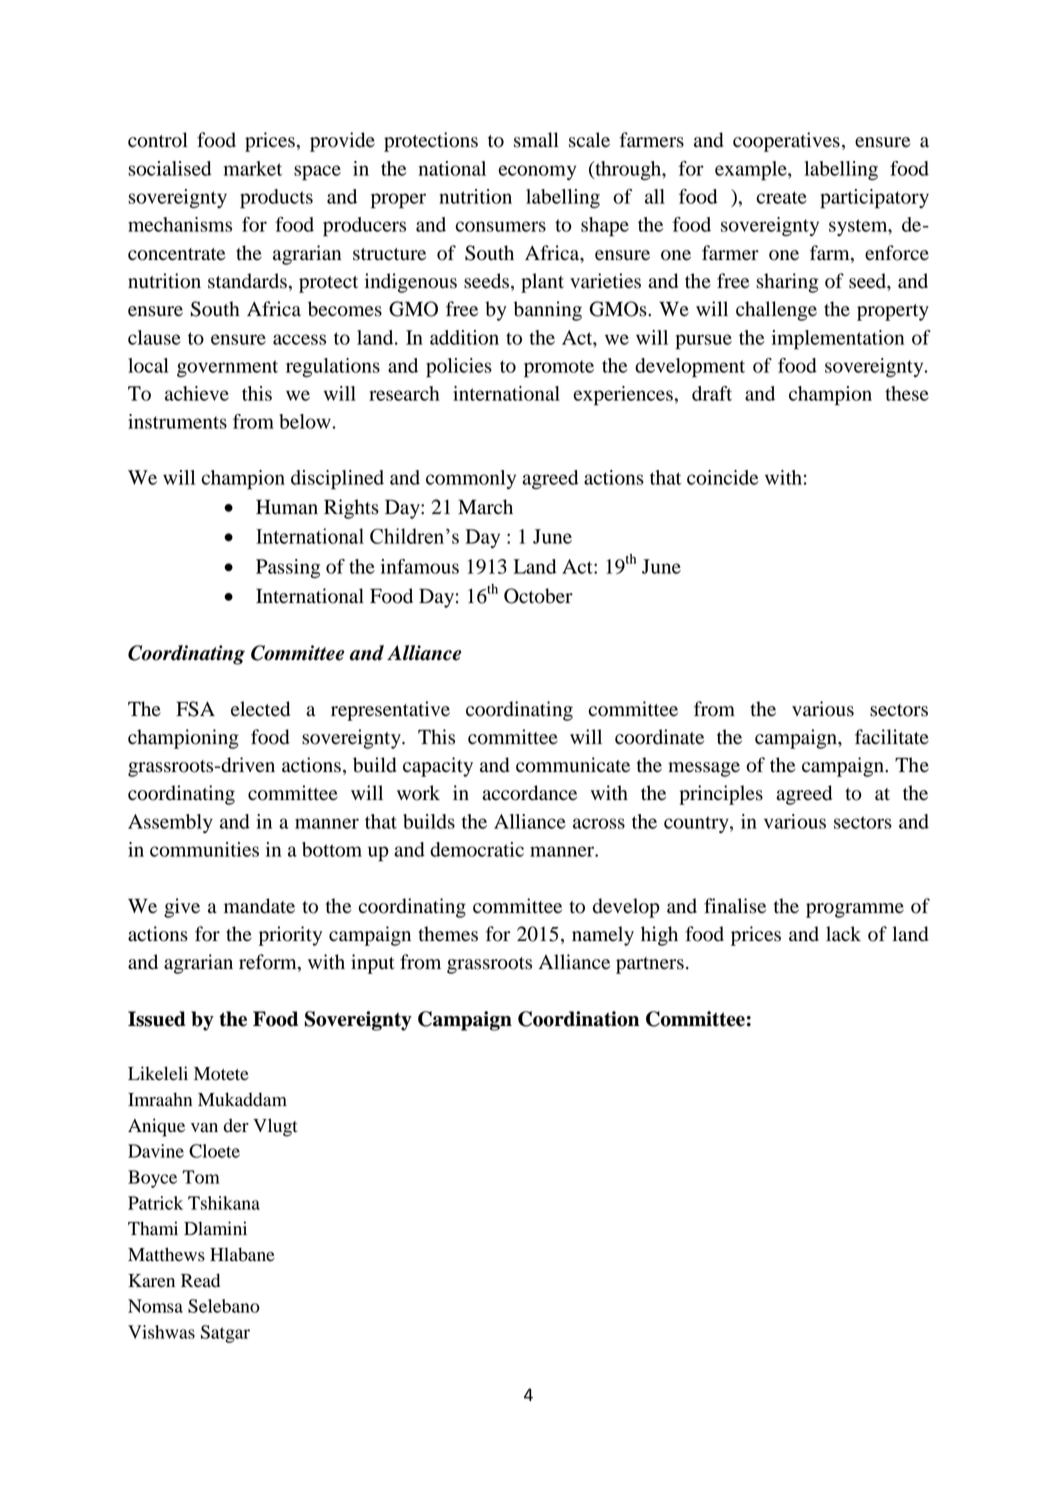 This screenshot has height=1494, width=1057. Describe the element at coordinates (578, 1019) in the screenshot. I see `Coordination` at that location.
